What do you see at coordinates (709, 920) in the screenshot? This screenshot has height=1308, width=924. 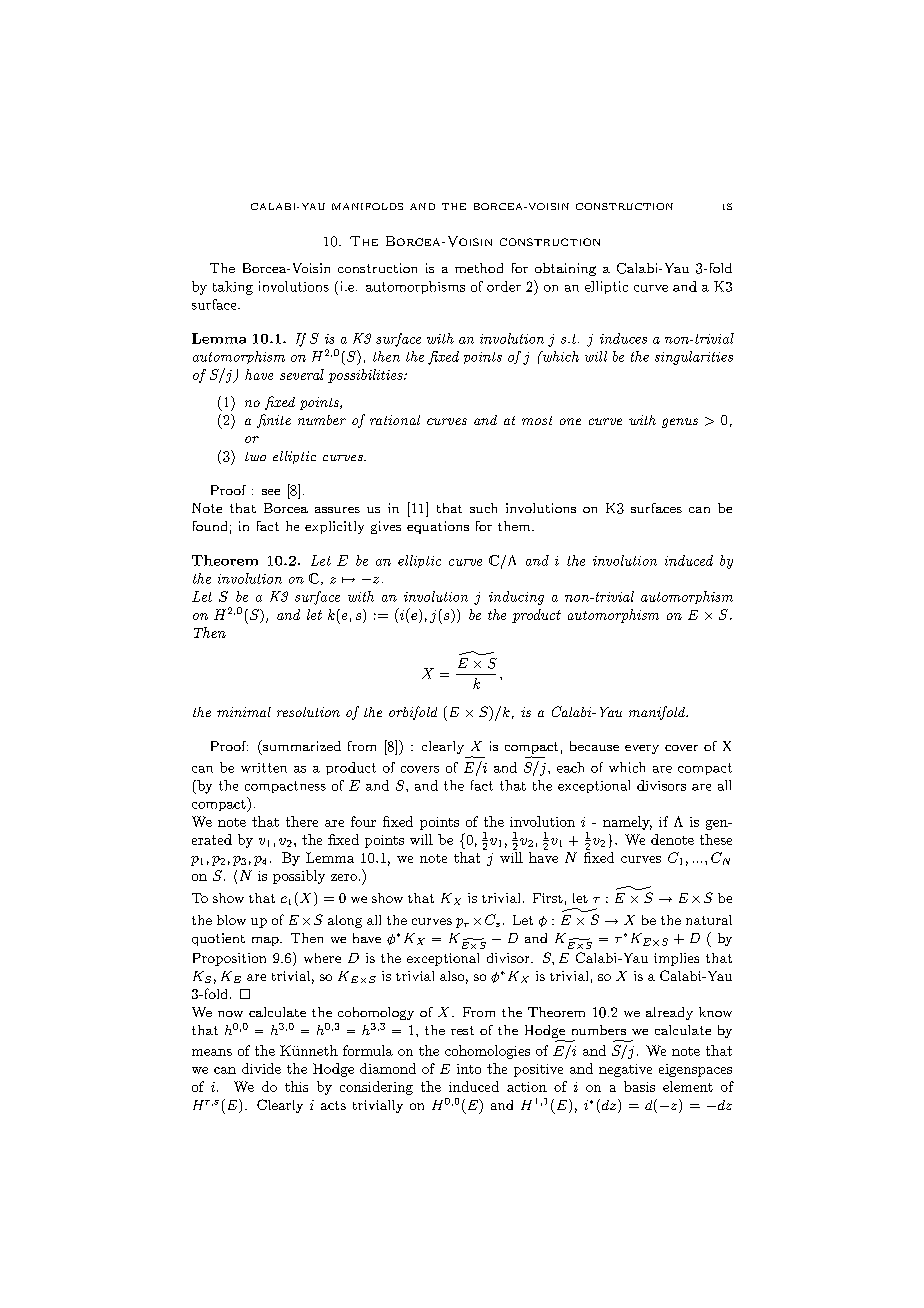 I see `natural` at bounding box center [709, 920].
